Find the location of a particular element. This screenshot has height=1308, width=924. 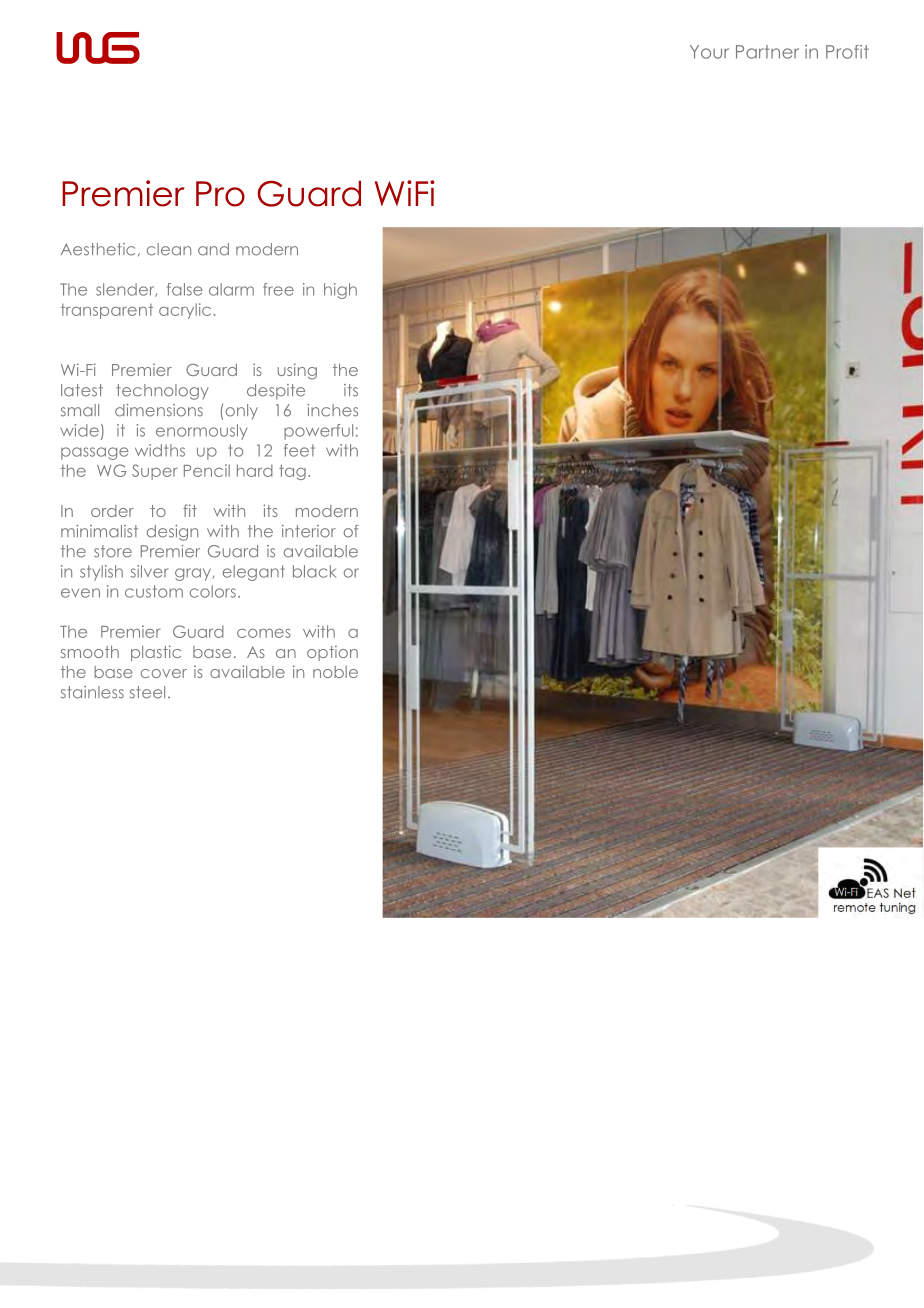

tag is located at coordinates (292, 472).
